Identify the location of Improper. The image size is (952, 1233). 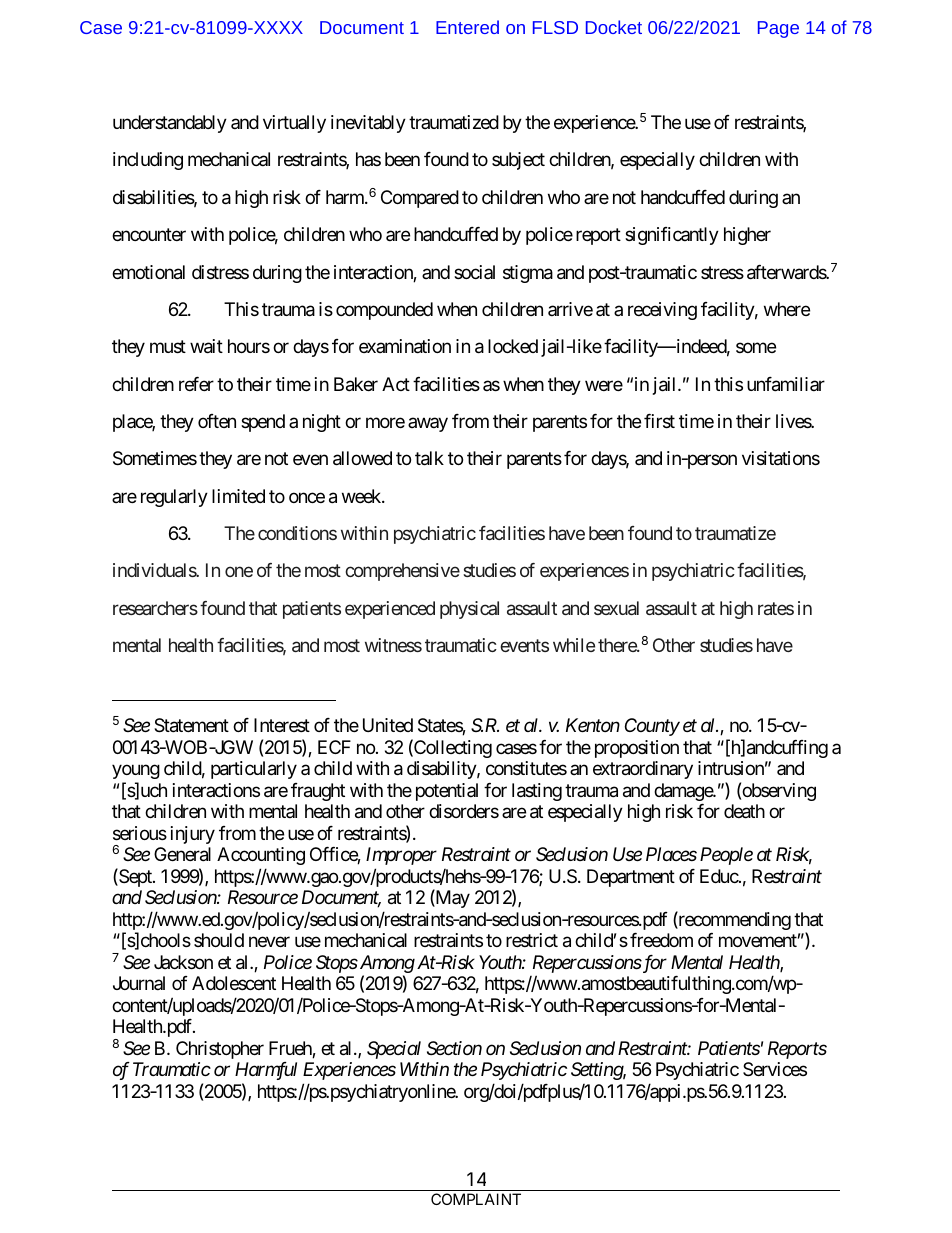
(401, 856).
